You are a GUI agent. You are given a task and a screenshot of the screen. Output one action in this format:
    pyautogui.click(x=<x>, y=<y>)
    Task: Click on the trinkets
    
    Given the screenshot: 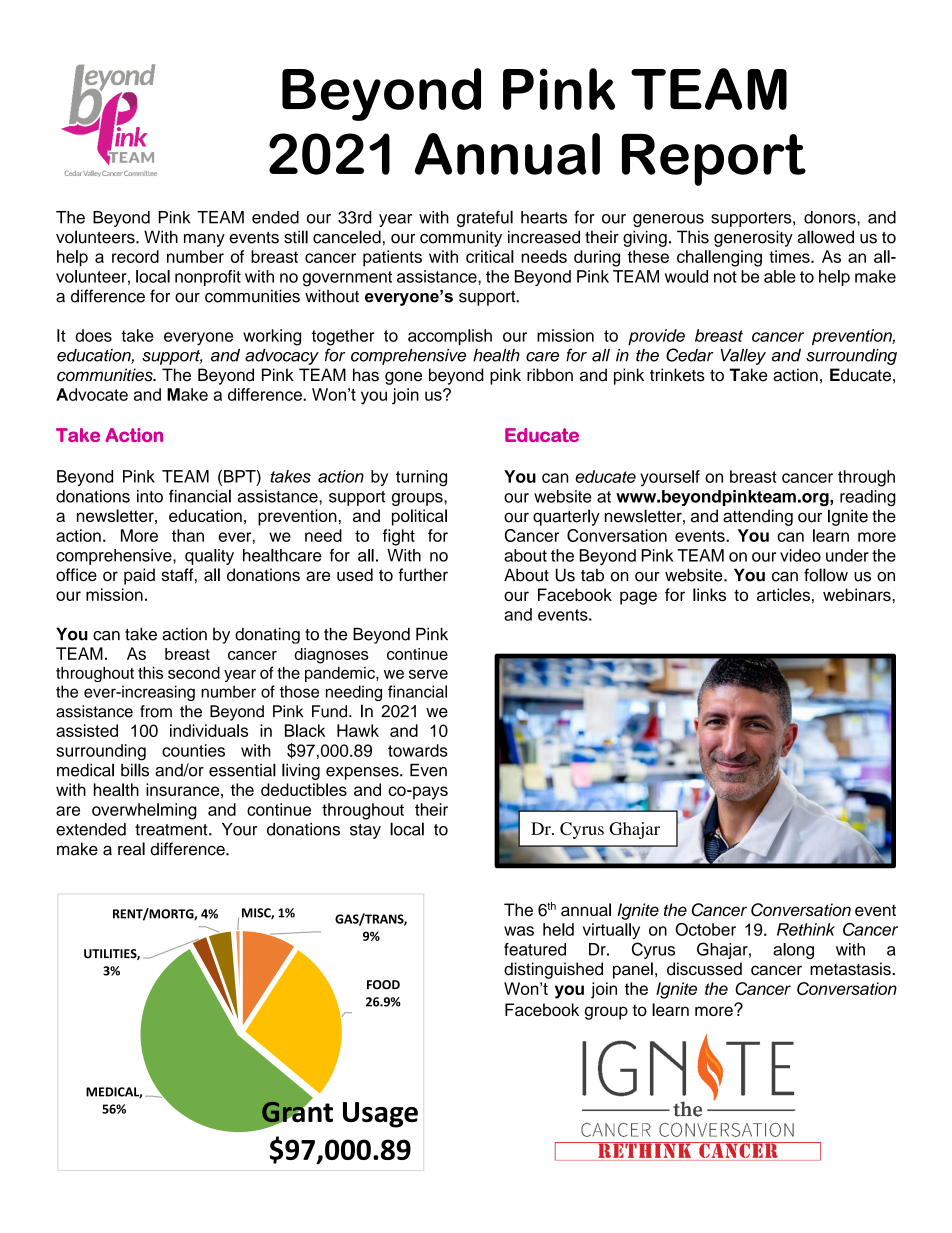 What is the action you would take?
    pyautogui.click(x=677, y=375)
